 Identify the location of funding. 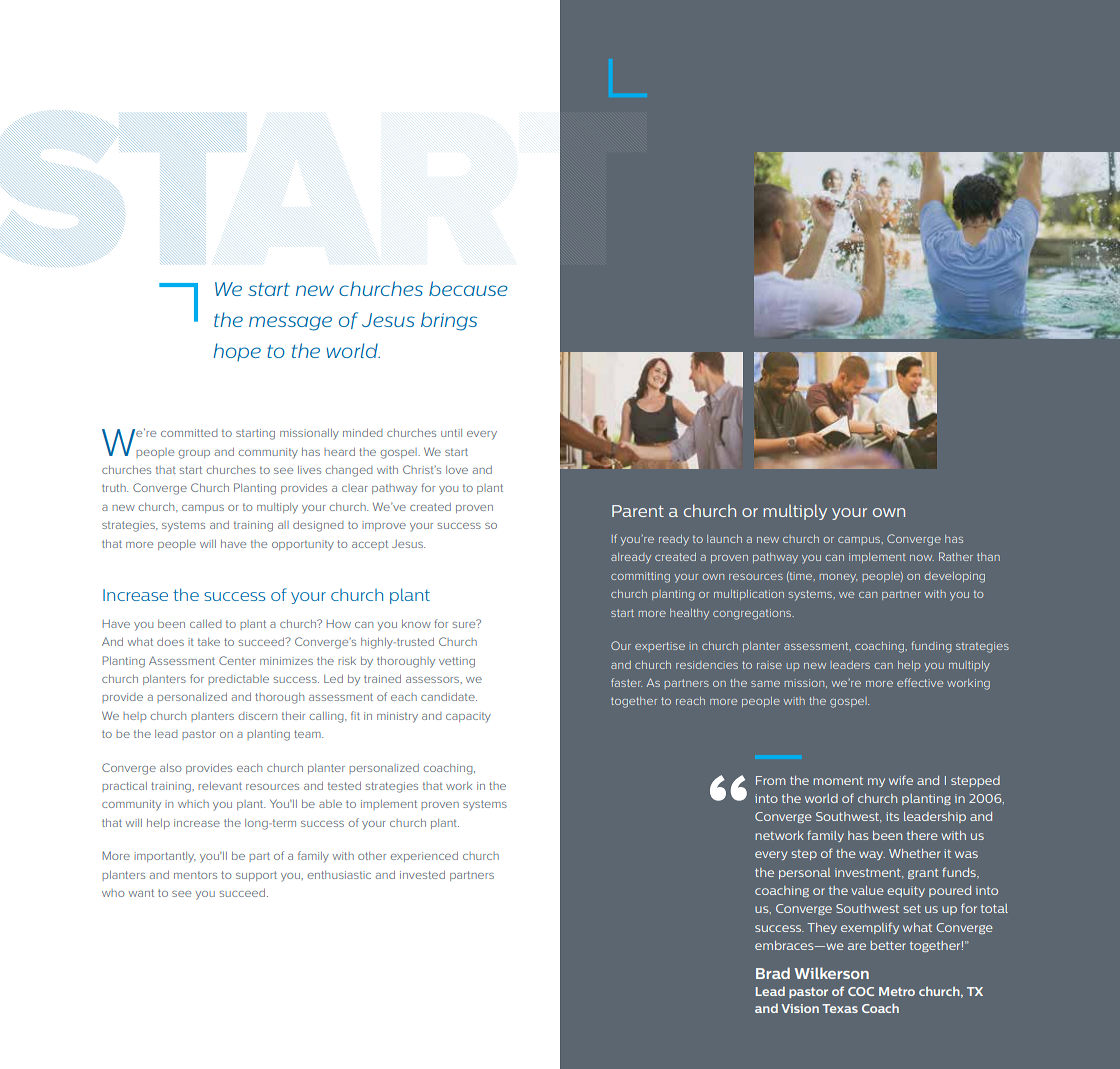
(931, 647).
